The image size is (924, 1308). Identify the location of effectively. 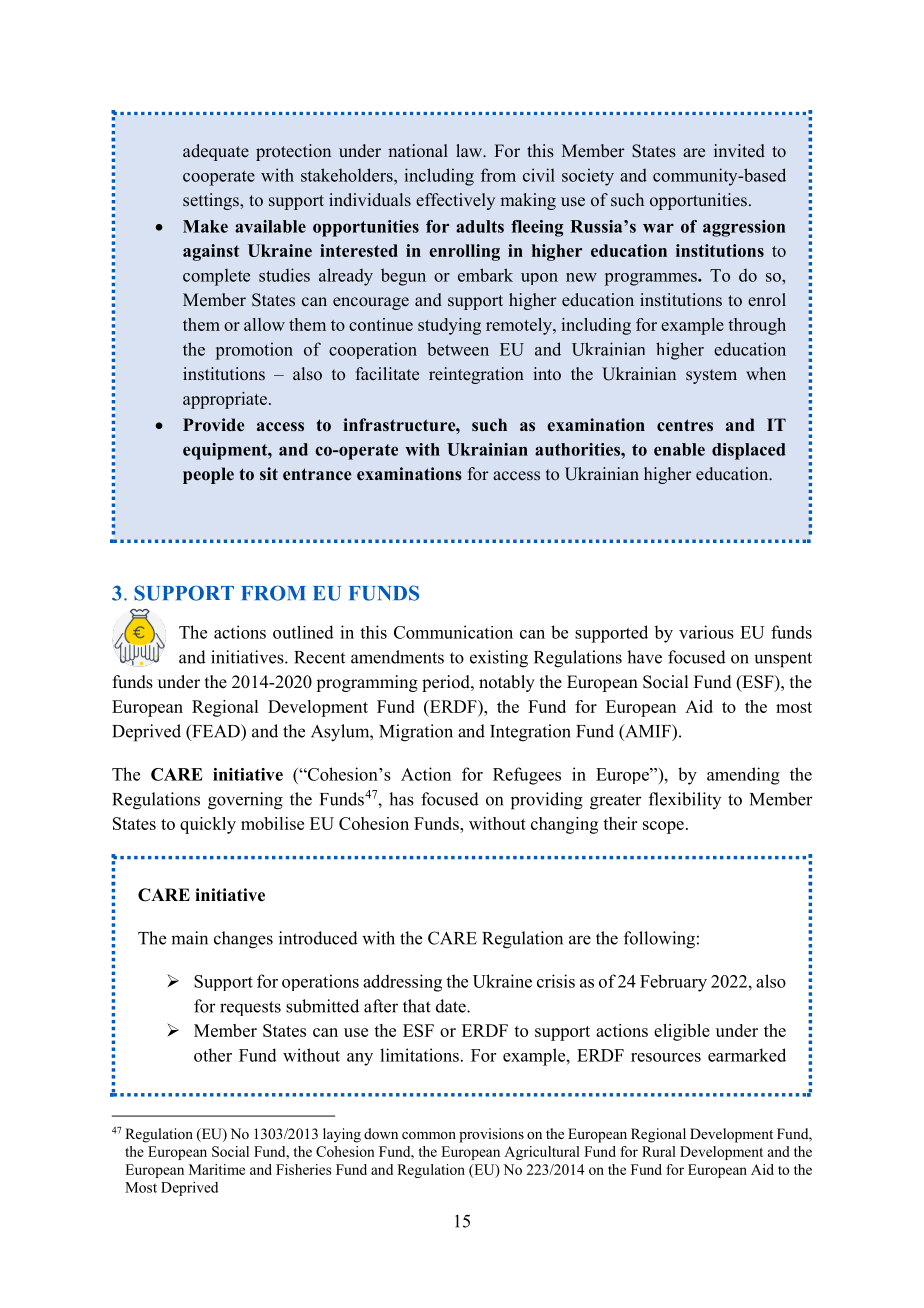
(455, 201).
